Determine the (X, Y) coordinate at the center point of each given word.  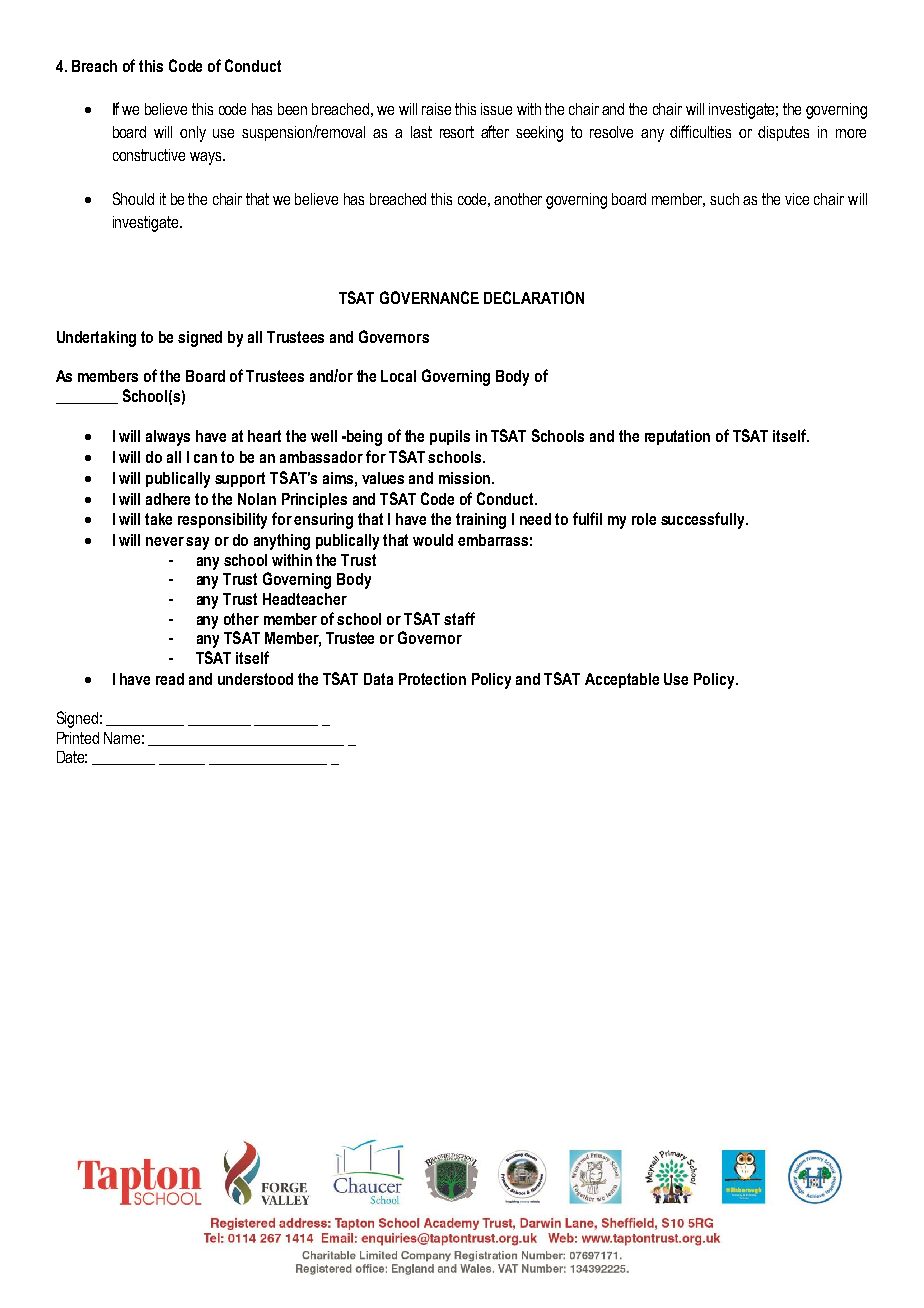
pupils (450, 437)
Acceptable (622, 680)
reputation (677, 437)
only (193, 134)
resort (457, 132)
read (170, 679)
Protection (432, 679)
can (205, 458)
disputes (783, 133)
